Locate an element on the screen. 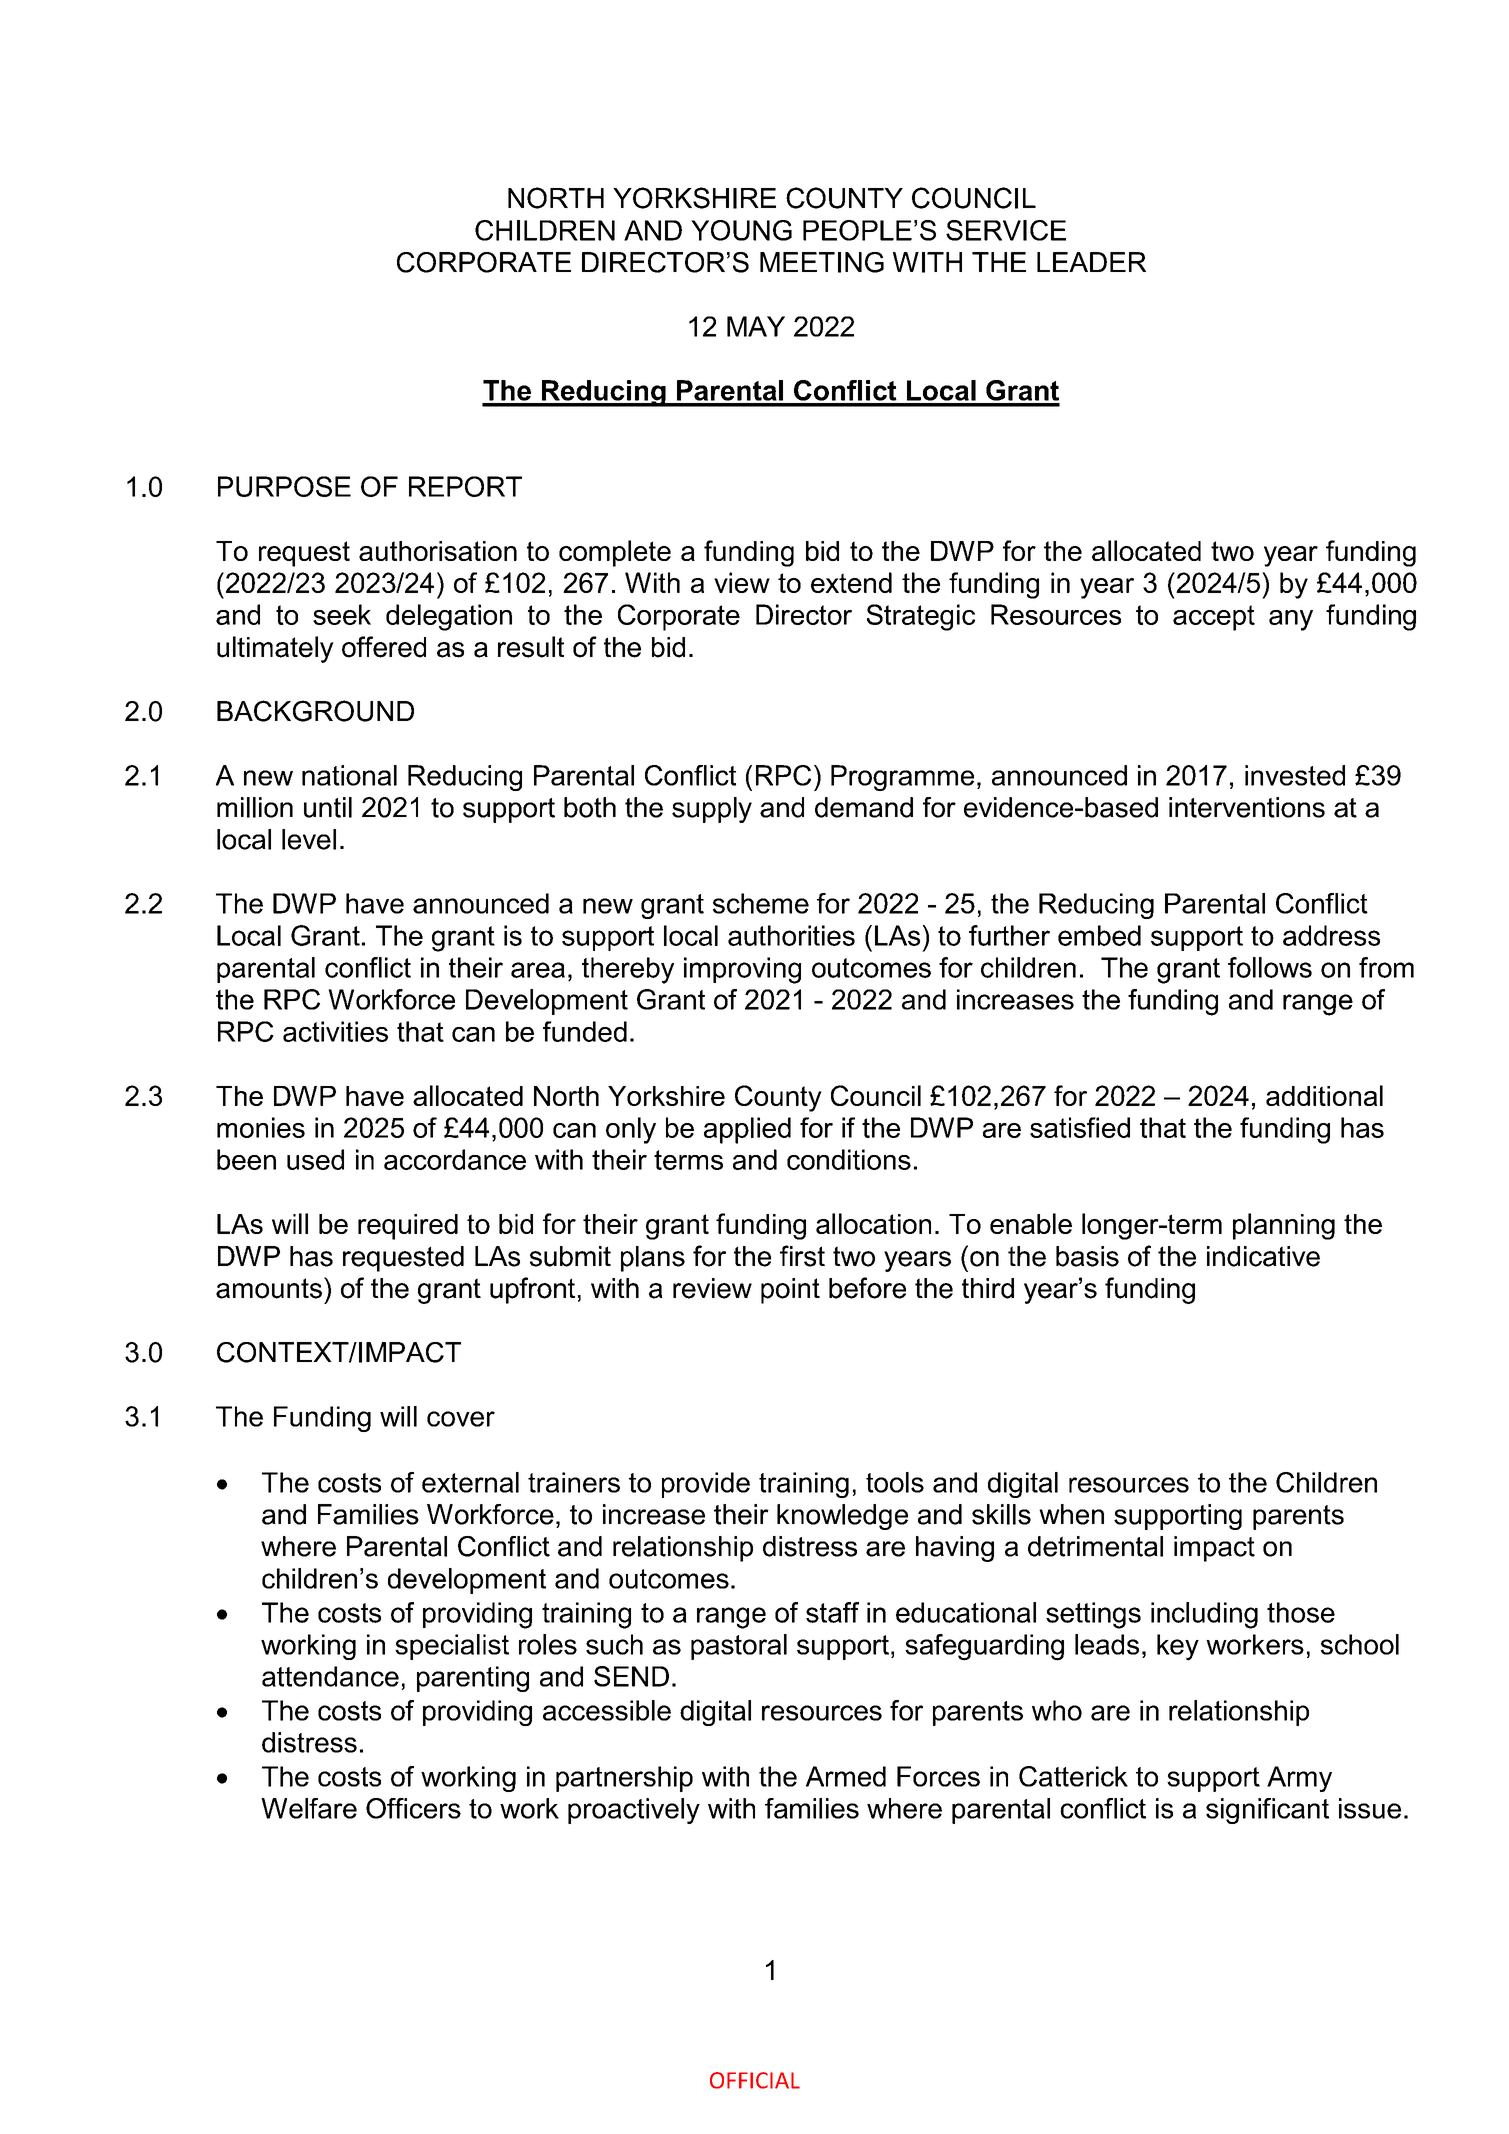  REPORT is located at coordinates (465, 486).
